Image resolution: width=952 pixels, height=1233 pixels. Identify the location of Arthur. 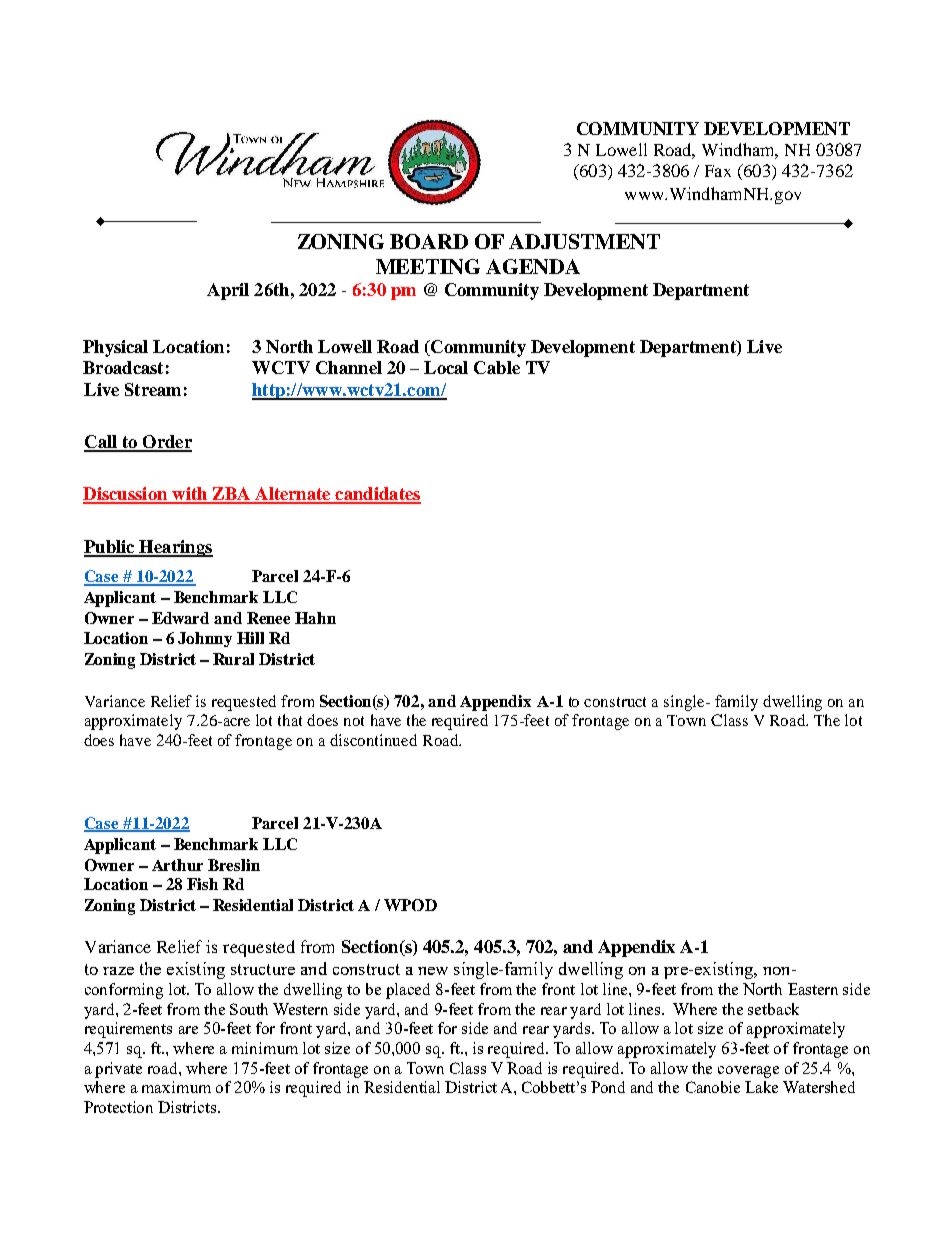
(177, 865).
